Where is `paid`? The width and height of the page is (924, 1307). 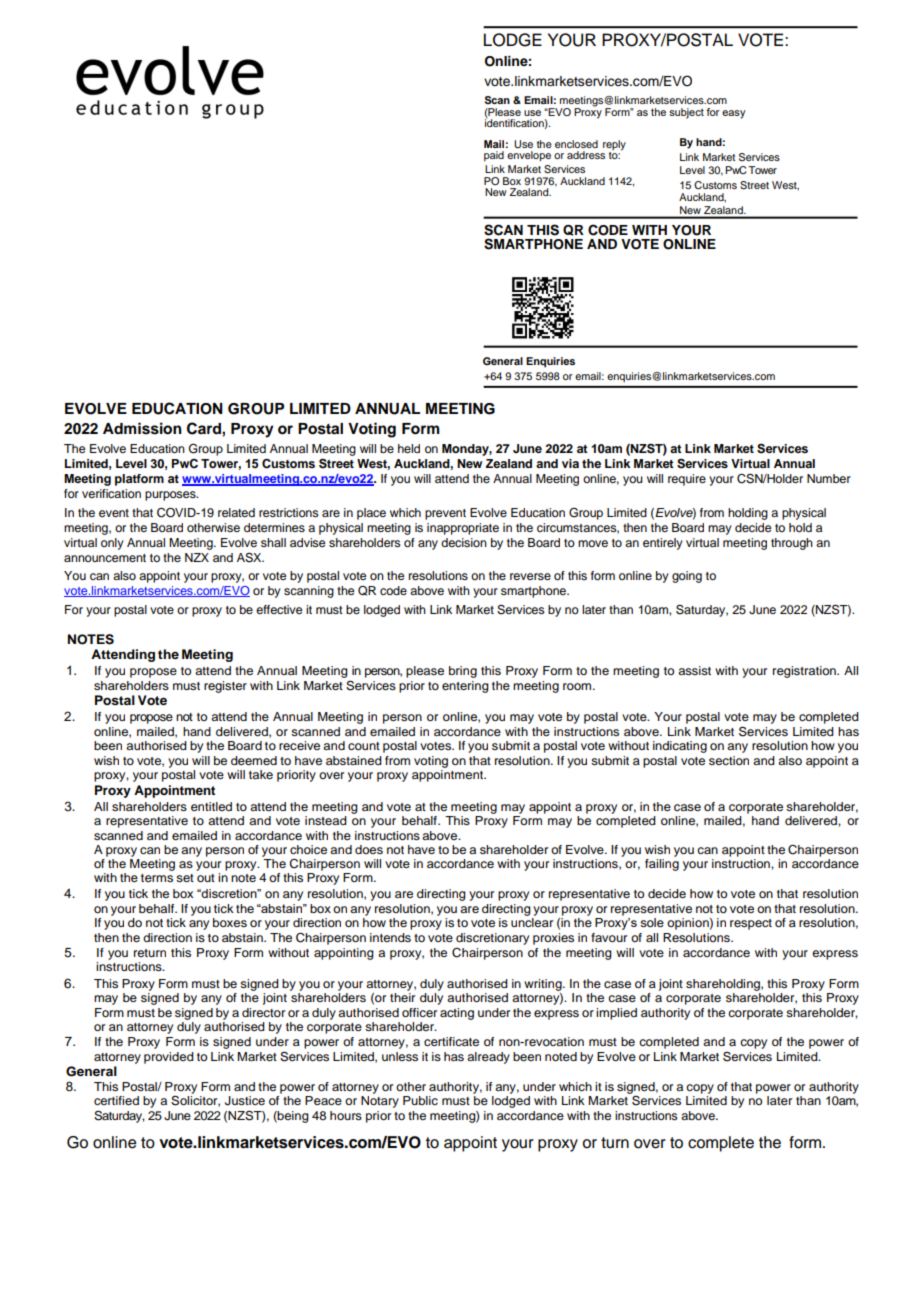
paid is located at coordinates (494, 156).
